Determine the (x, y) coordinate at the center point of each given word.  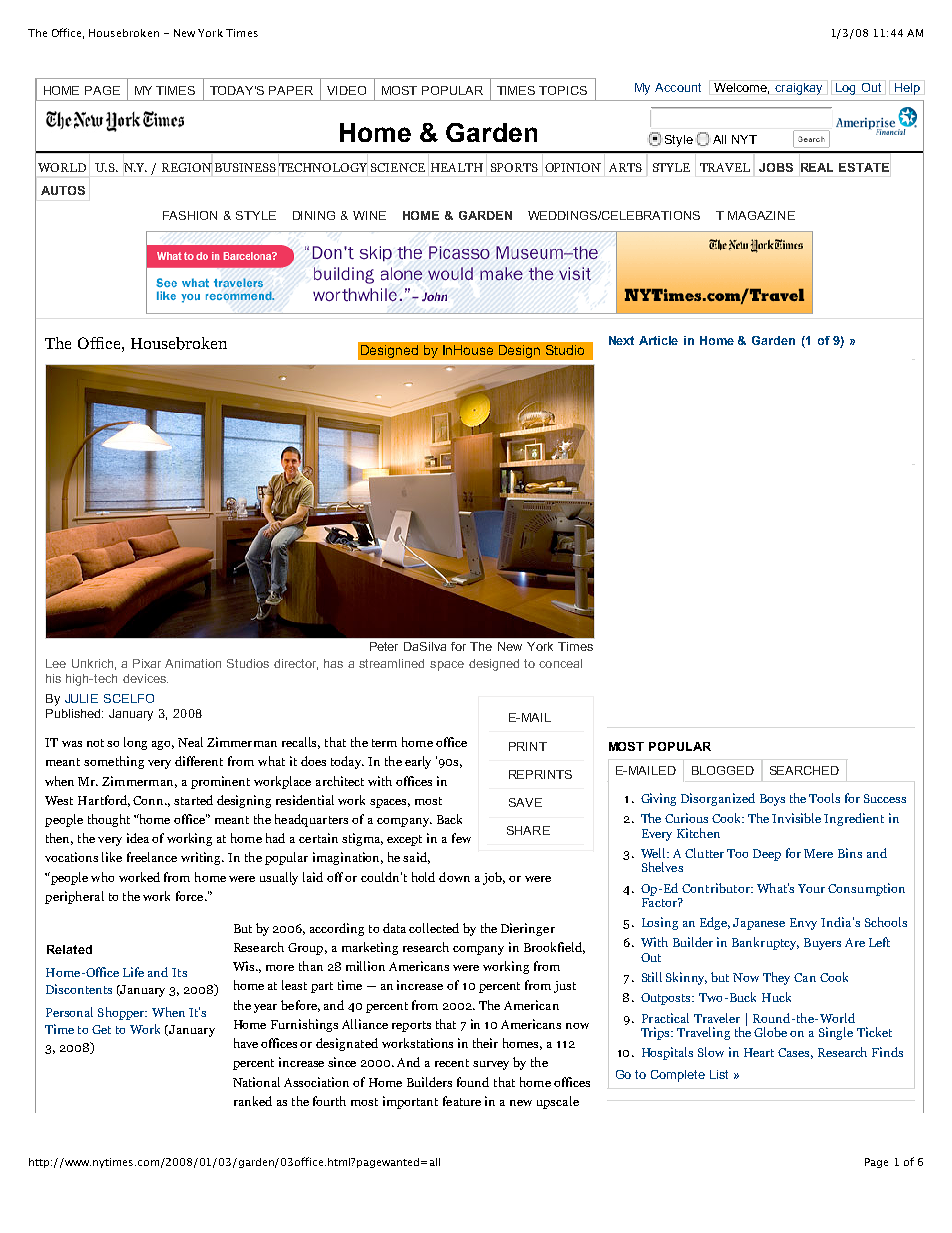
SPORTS (514, 167)
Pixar (147, 663)
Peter (384, 646)
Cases (795, 1053)
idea (138, 838)
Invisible (796, 818)
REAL (817, 167)
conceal (560, 663)
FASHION (190, 215)
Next (621, 340)
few (461, 838)
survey (491, 1065)
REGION (187, 167)
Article (658, 340)
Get (101, 1029)
